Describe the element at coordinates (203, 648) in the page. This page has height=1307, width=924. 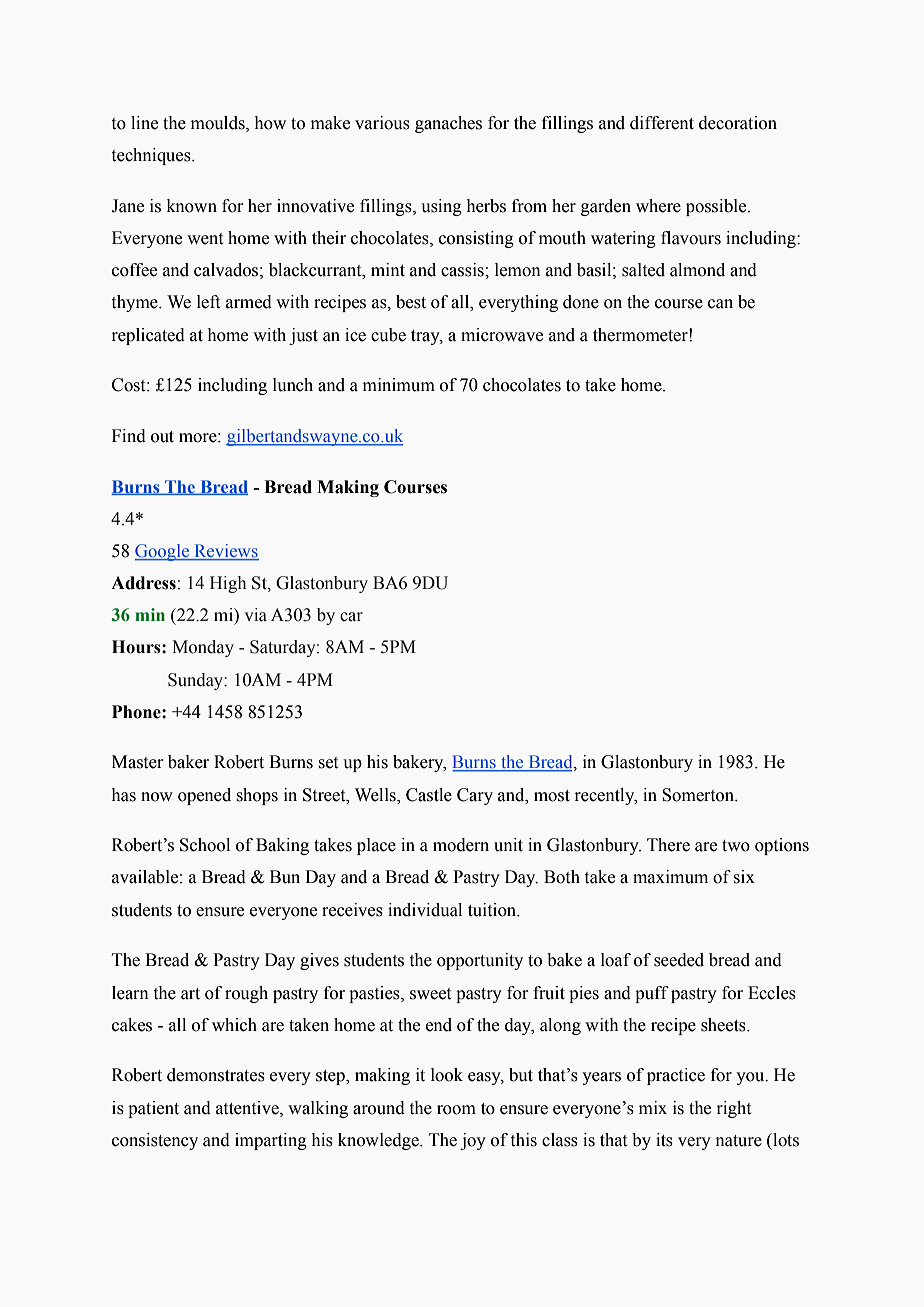
I see `Monday` at that location.
